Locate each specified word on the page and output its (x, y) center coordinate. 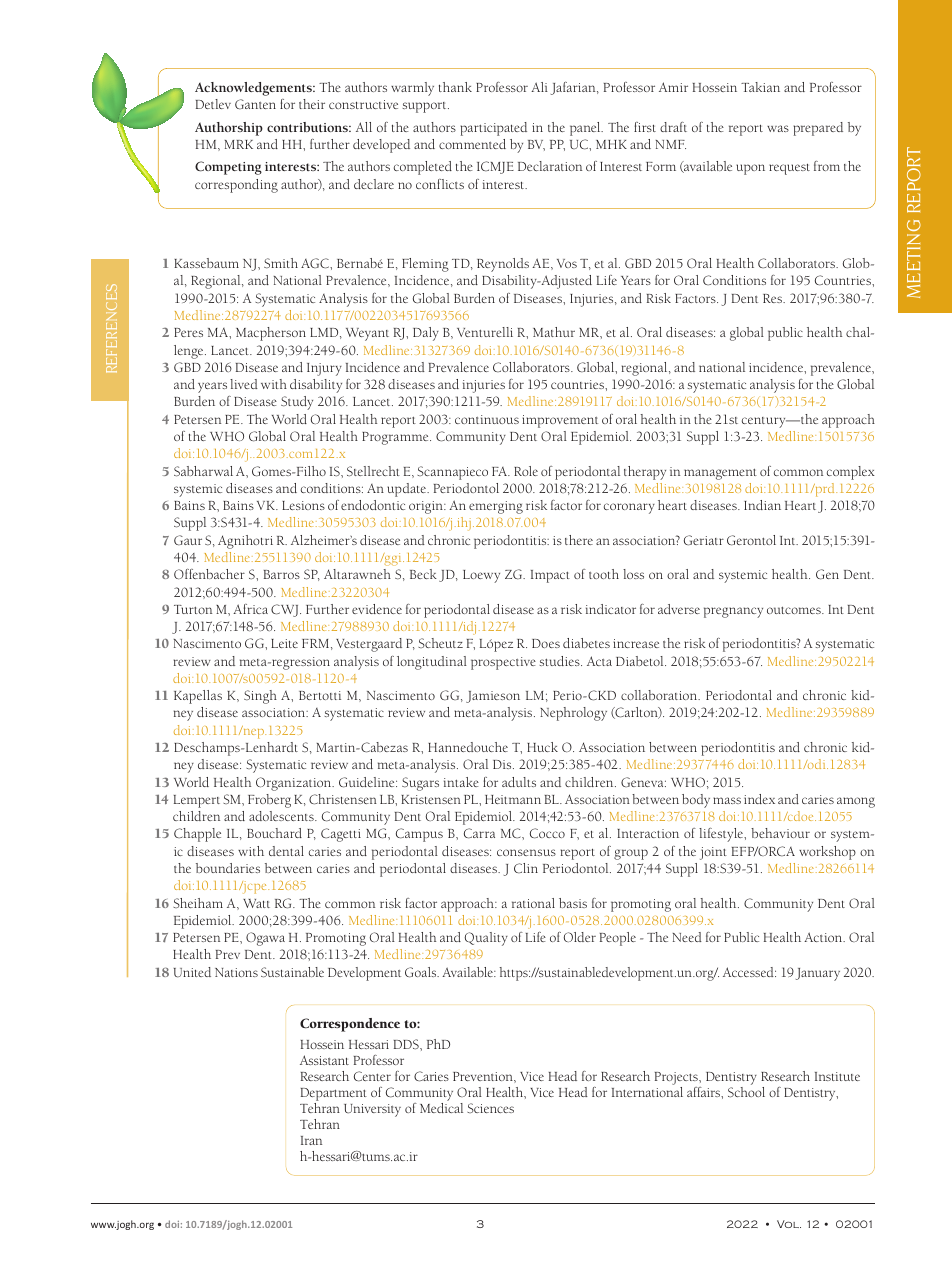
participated (494, 129)
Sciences (490, 1108)
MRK (239, 144)
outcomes (795, 610)
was (778, 128)
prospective (503, 663)
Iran (311, 1140)
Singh (260, 697)
